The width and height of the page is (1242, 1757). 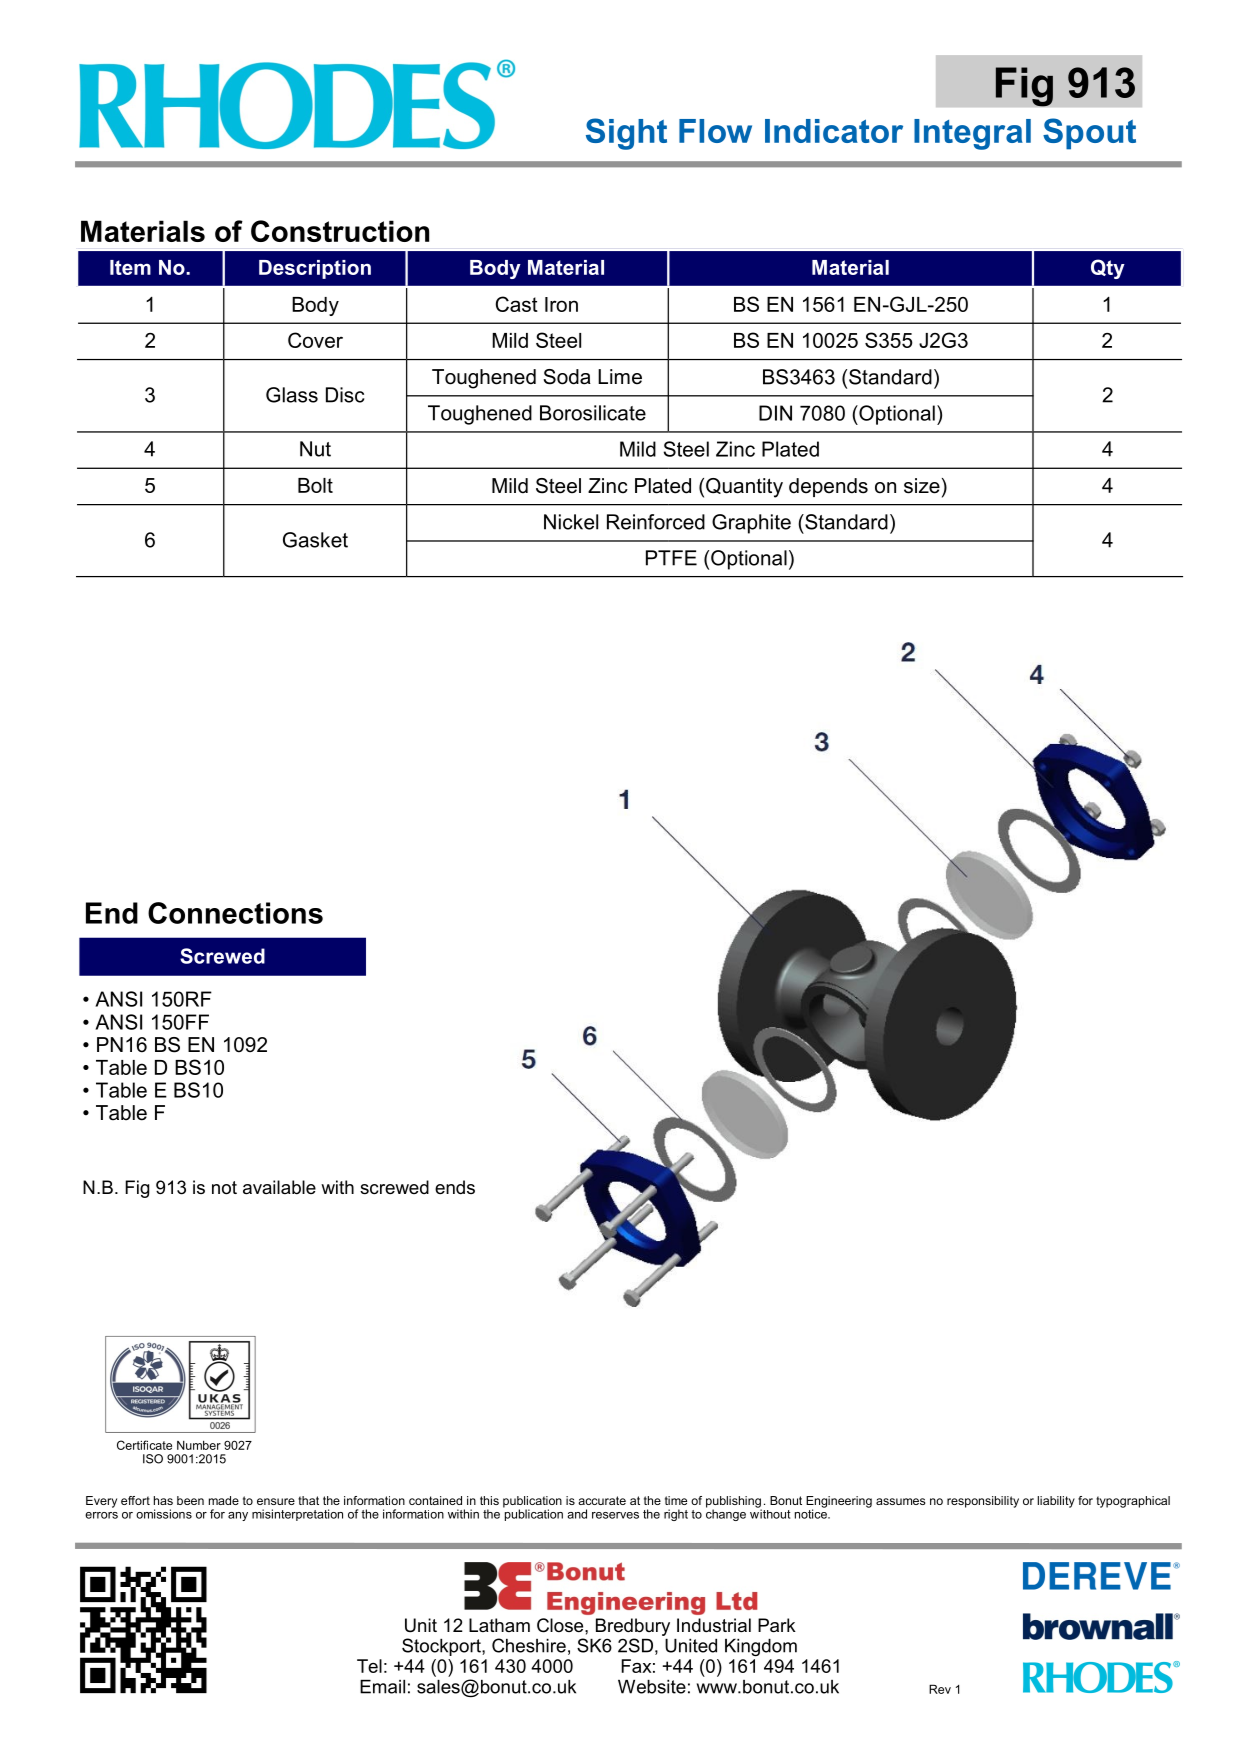 What do you see at coordinates (315, 540) in the page?
I see `Gasket` at bounding box center [315, 540].
